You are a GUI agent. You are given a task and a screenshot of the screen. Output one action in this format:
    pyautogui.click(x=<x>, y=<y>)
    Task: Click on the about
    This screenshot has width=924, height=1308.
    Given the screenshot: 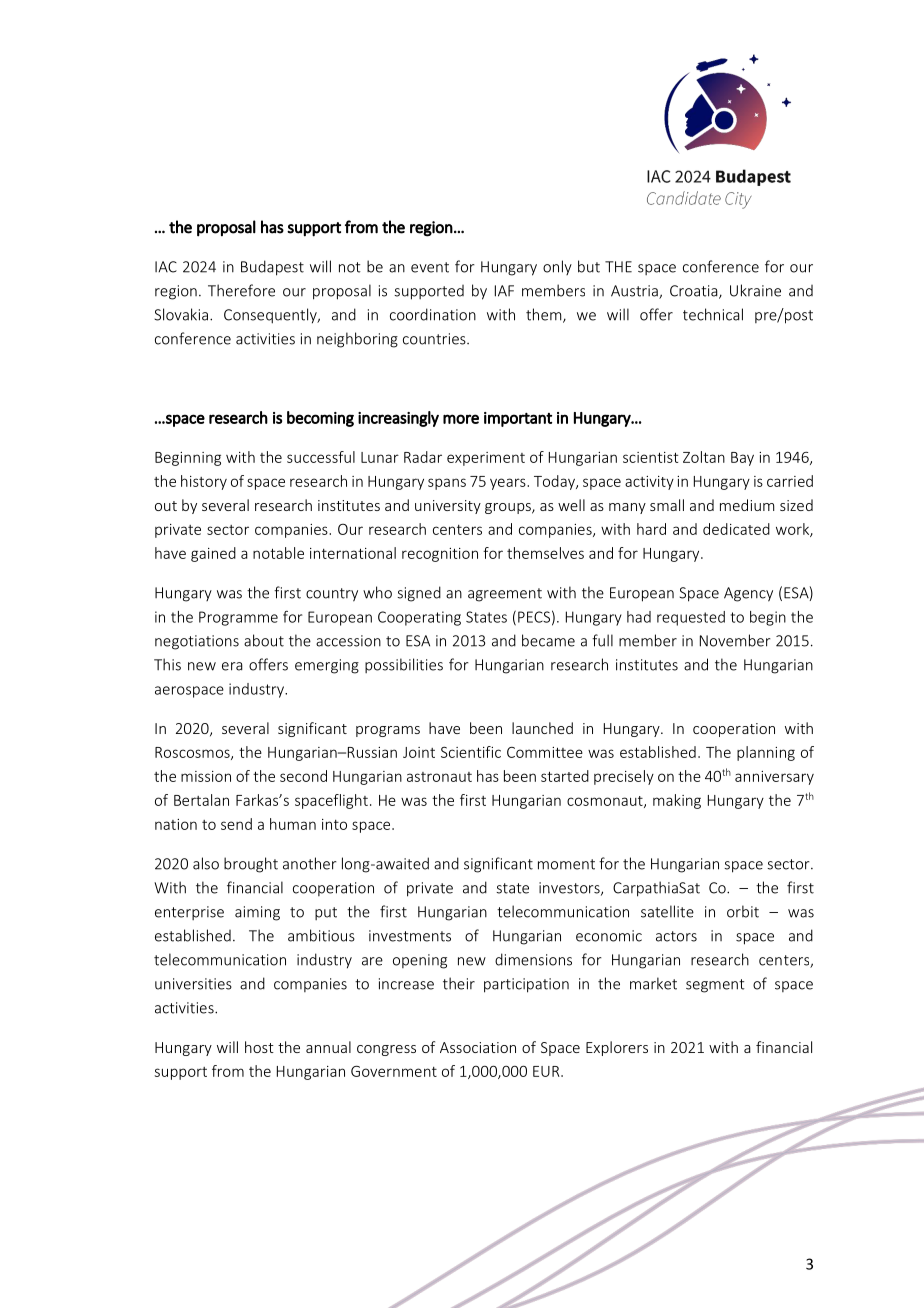 What is the action you would take?
    pyautogui.click(x=264, y=640)
